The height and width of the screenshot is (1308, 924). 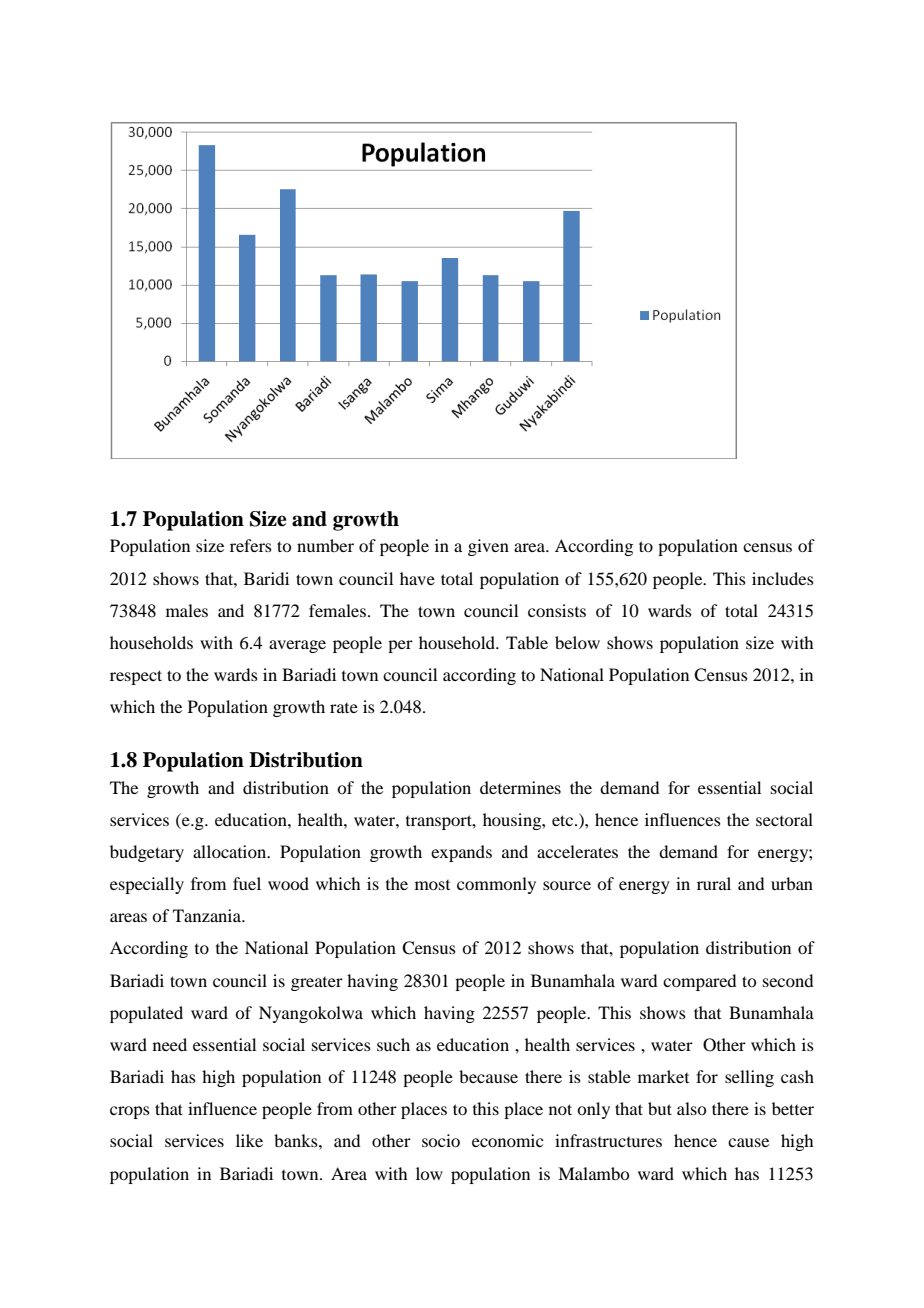 What do you see at coordinates (699, 982) in the screenshot?
I see `compared` at bounding box center [699, 982].
